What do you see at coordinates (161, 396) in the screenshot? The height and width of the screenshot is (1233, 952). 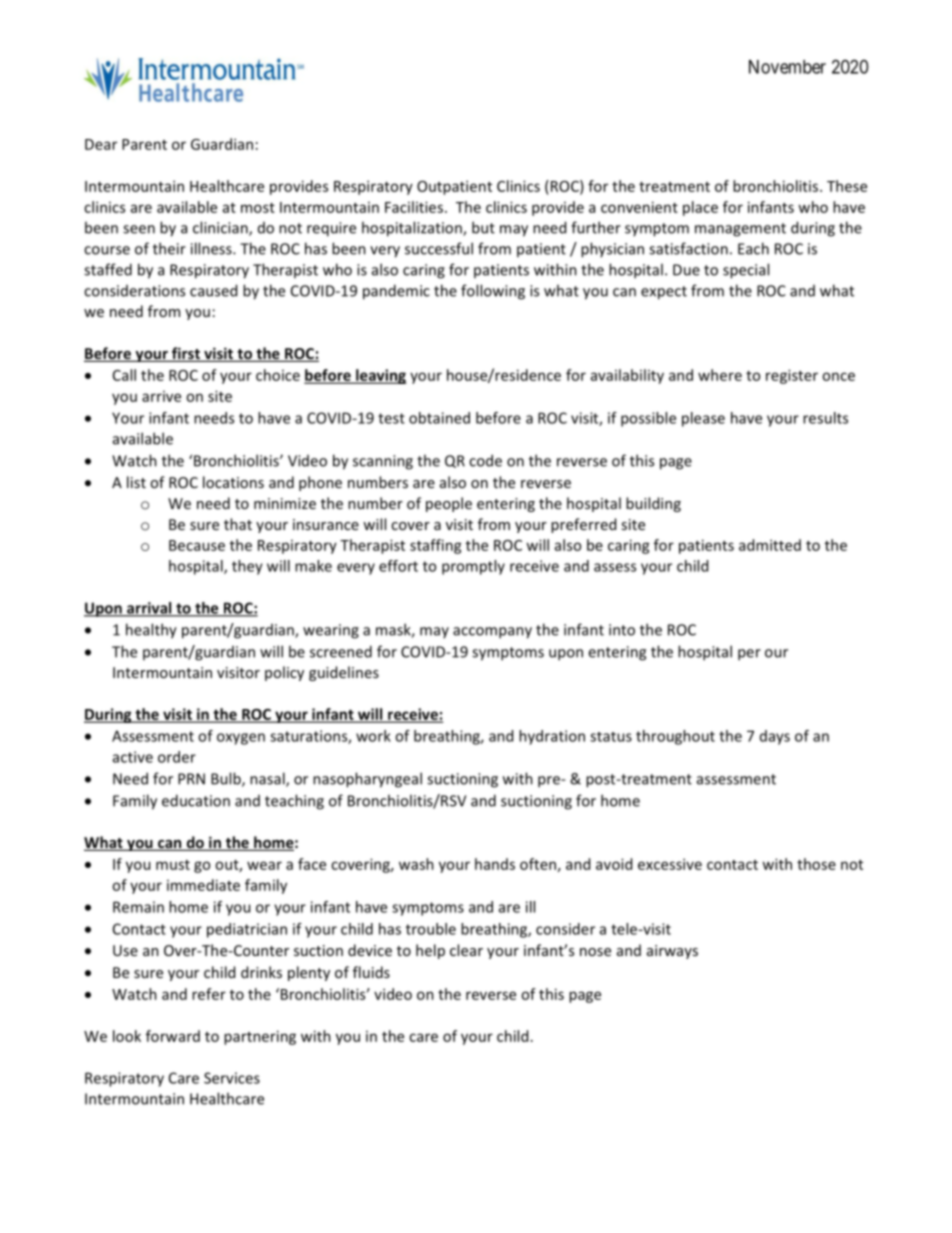 I see `arrive` at bounding box center [161, 396].
